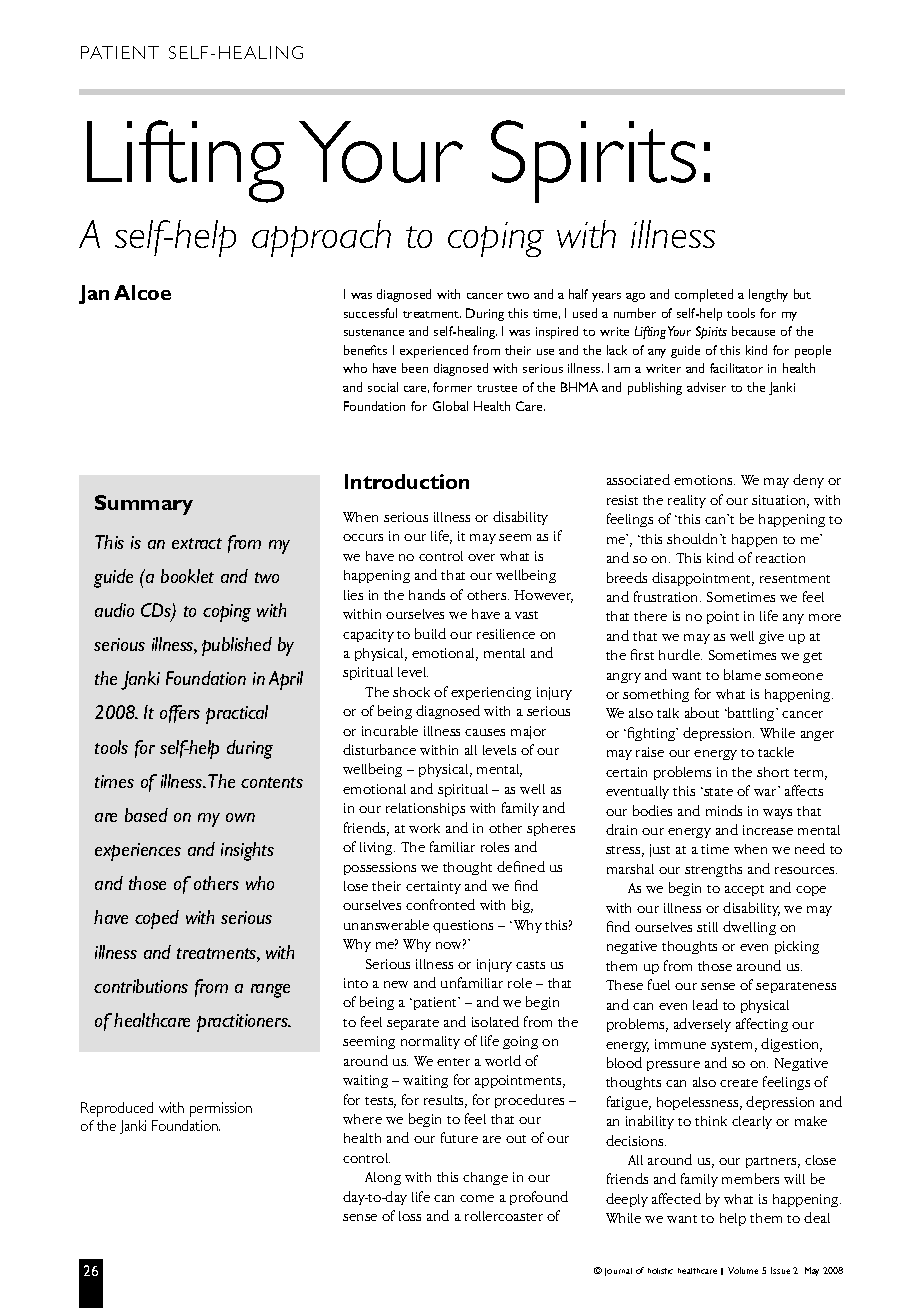 The height and width of the image is (1308, 924). What do you see at coordinates (504, 1216) in the image?
I see `rollercoaster` at bounding box center [504, 1216].
